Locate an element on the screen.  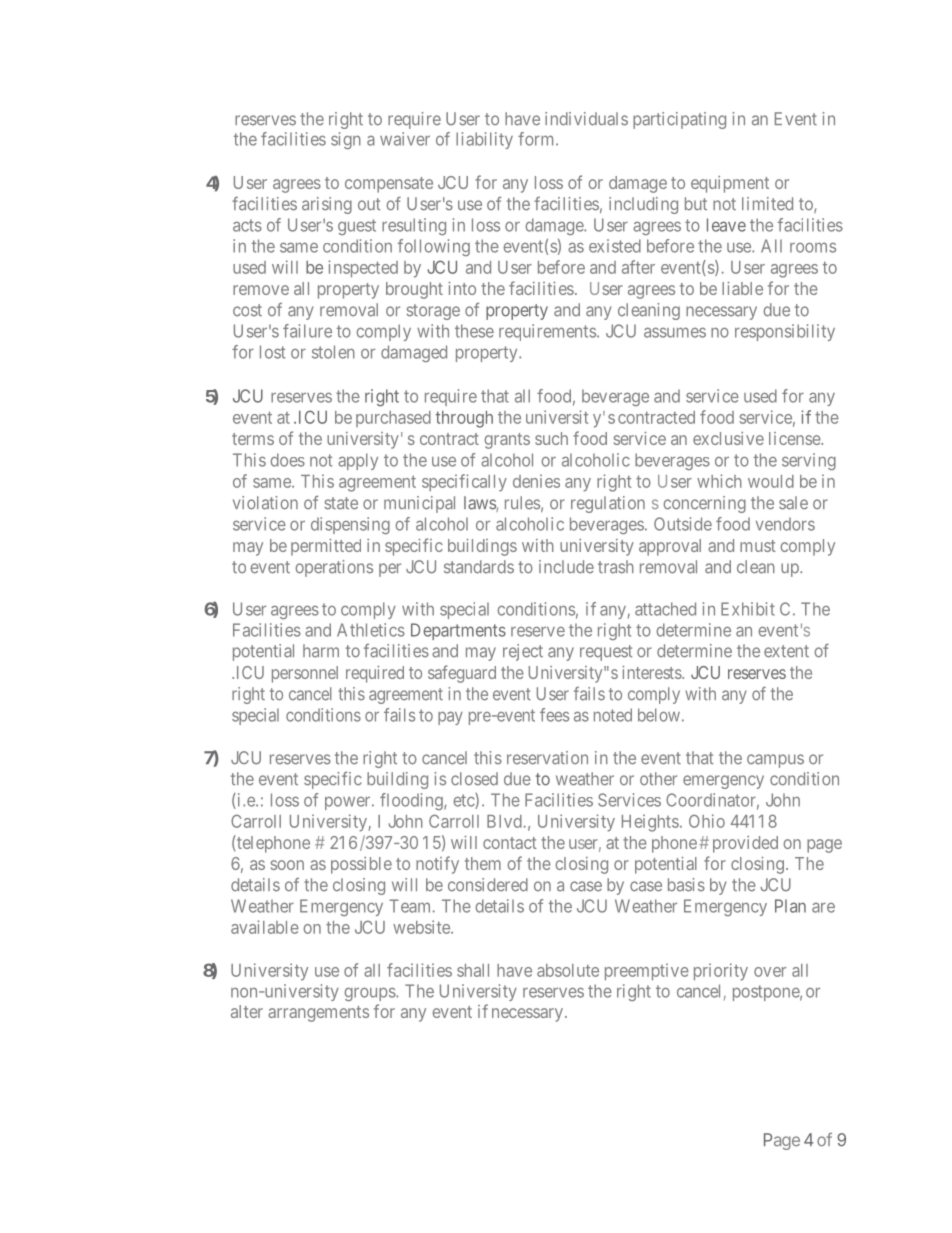
fees is located at coordinates (554, 715).
